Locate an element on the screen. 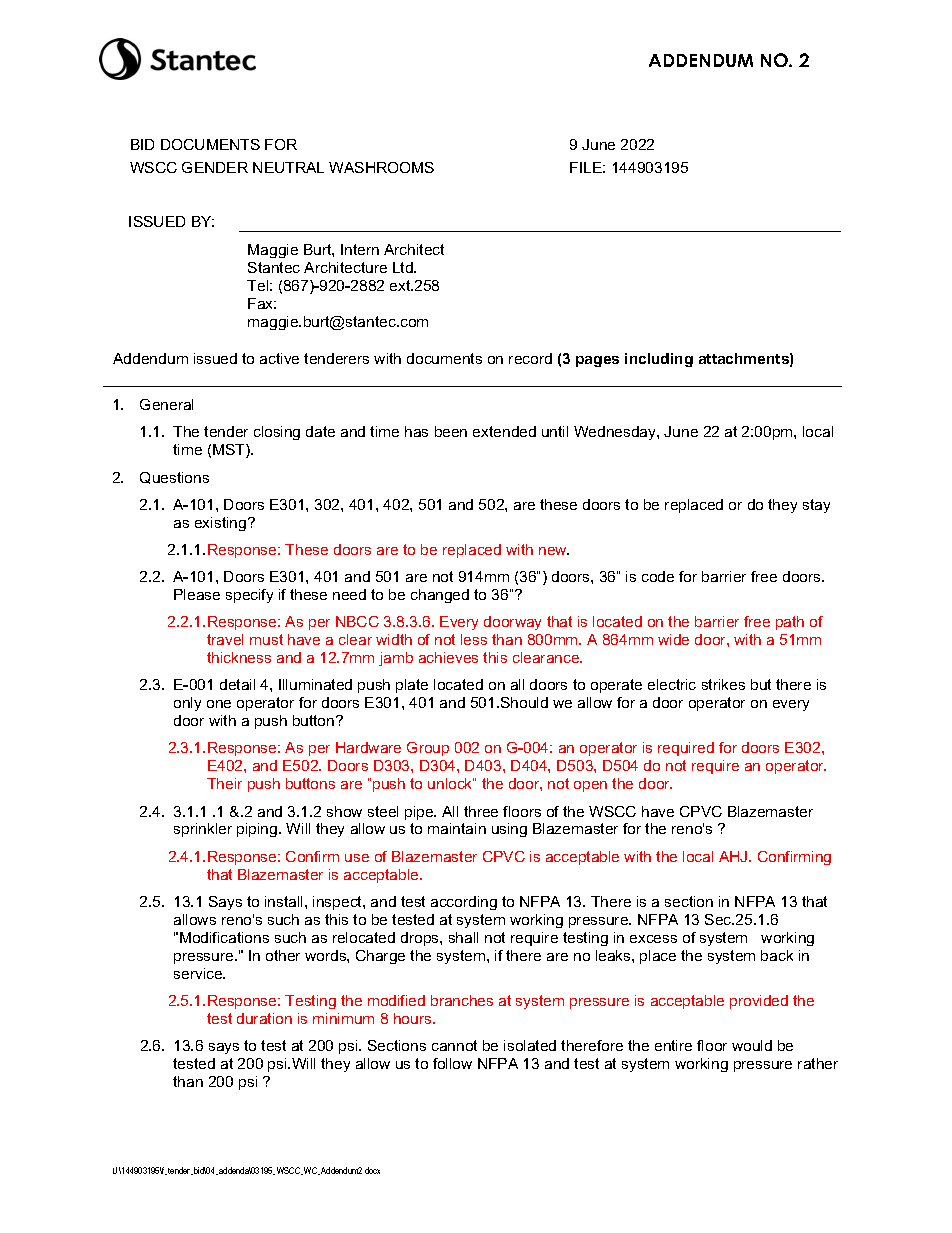 This screenshot has height=1233, width=952. duration is located at coordinates (264, 1018).
